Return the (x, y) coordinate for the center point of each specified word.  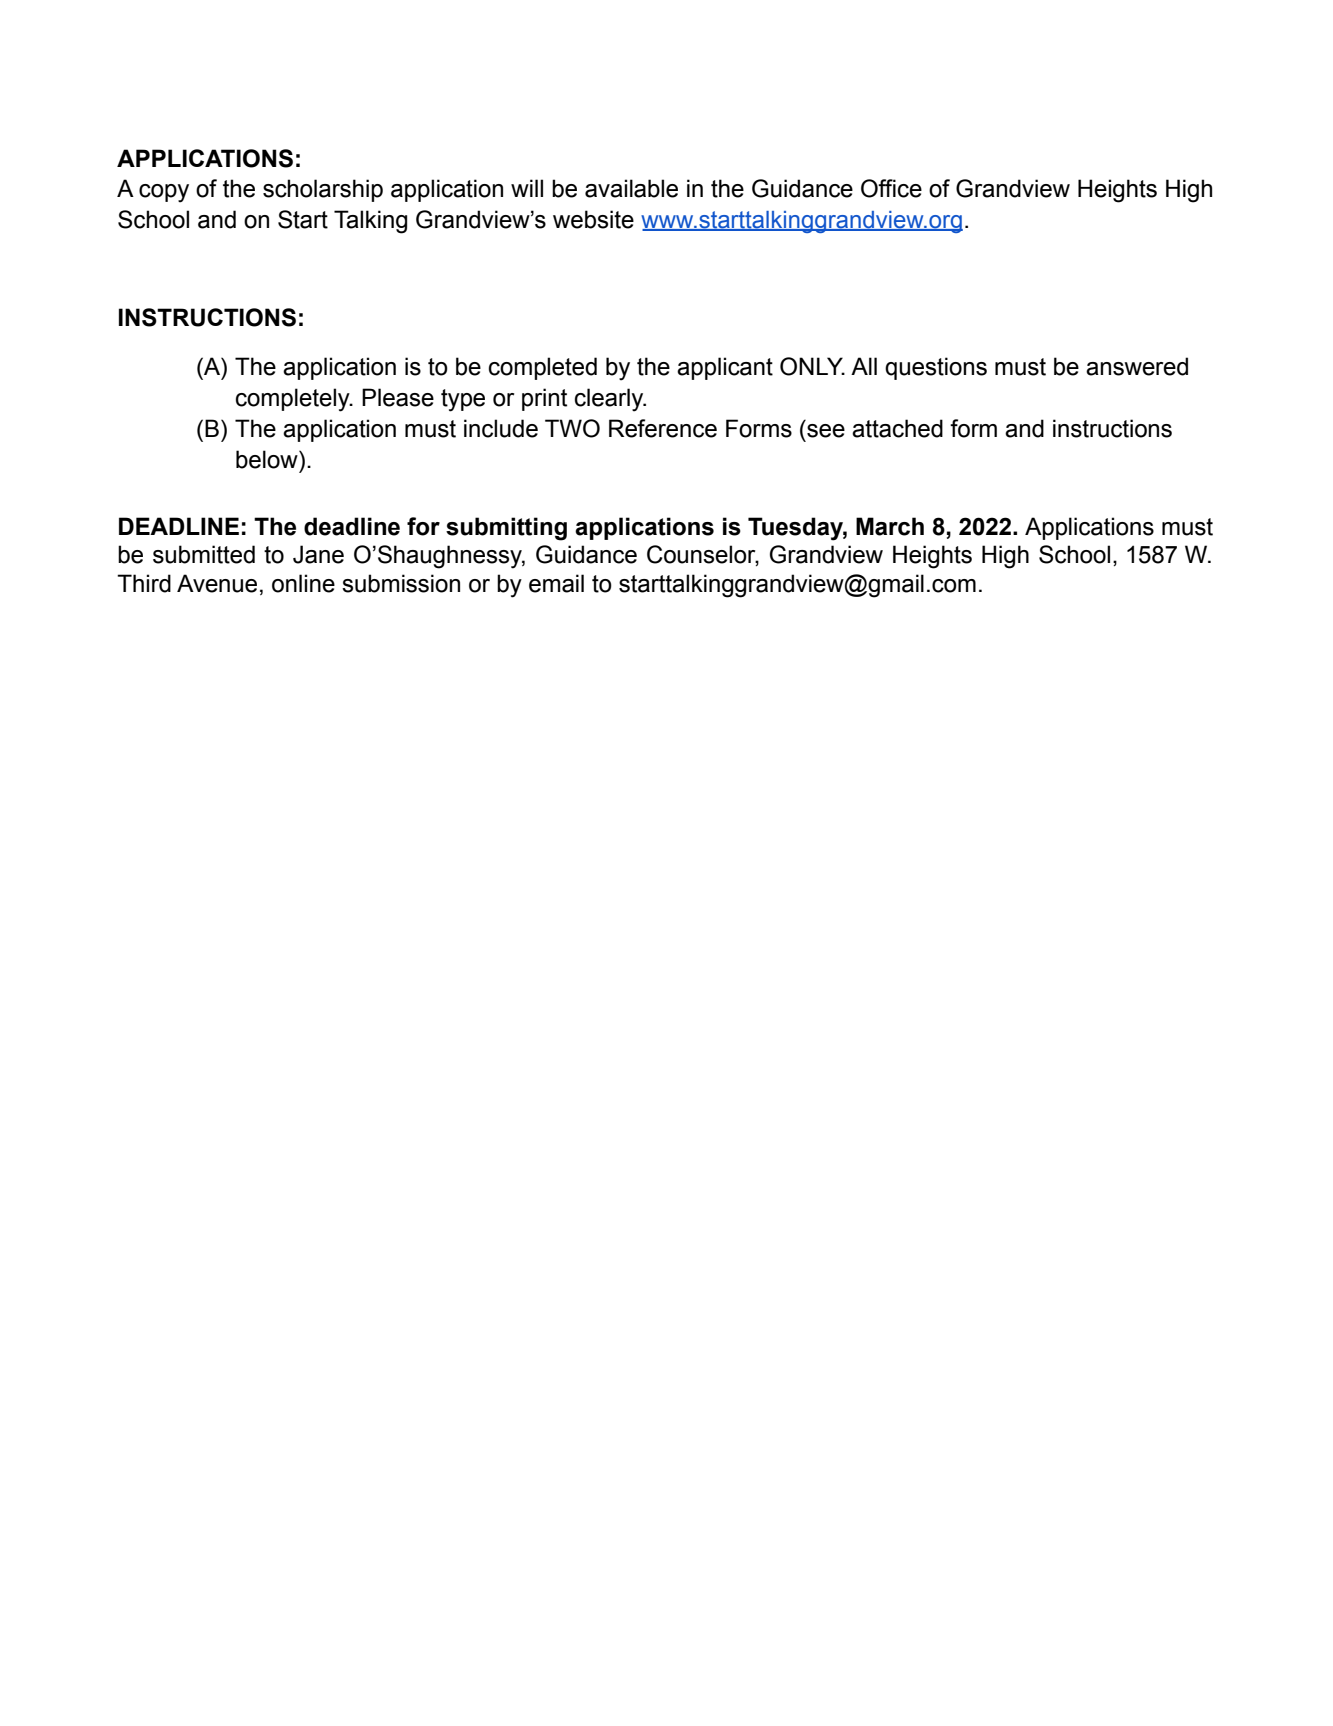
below (268, 459)
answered (1137, 366)
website (593, 219)
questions (936, 368)
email (556, 583)
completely (294, 400)
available (631, 188)
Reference (663, 428)
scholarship (323, 190)
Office (891, 188)
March (890, 526)
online (303, 583)
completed (543, 368)
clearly (610, 400)
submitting (506, 529)
